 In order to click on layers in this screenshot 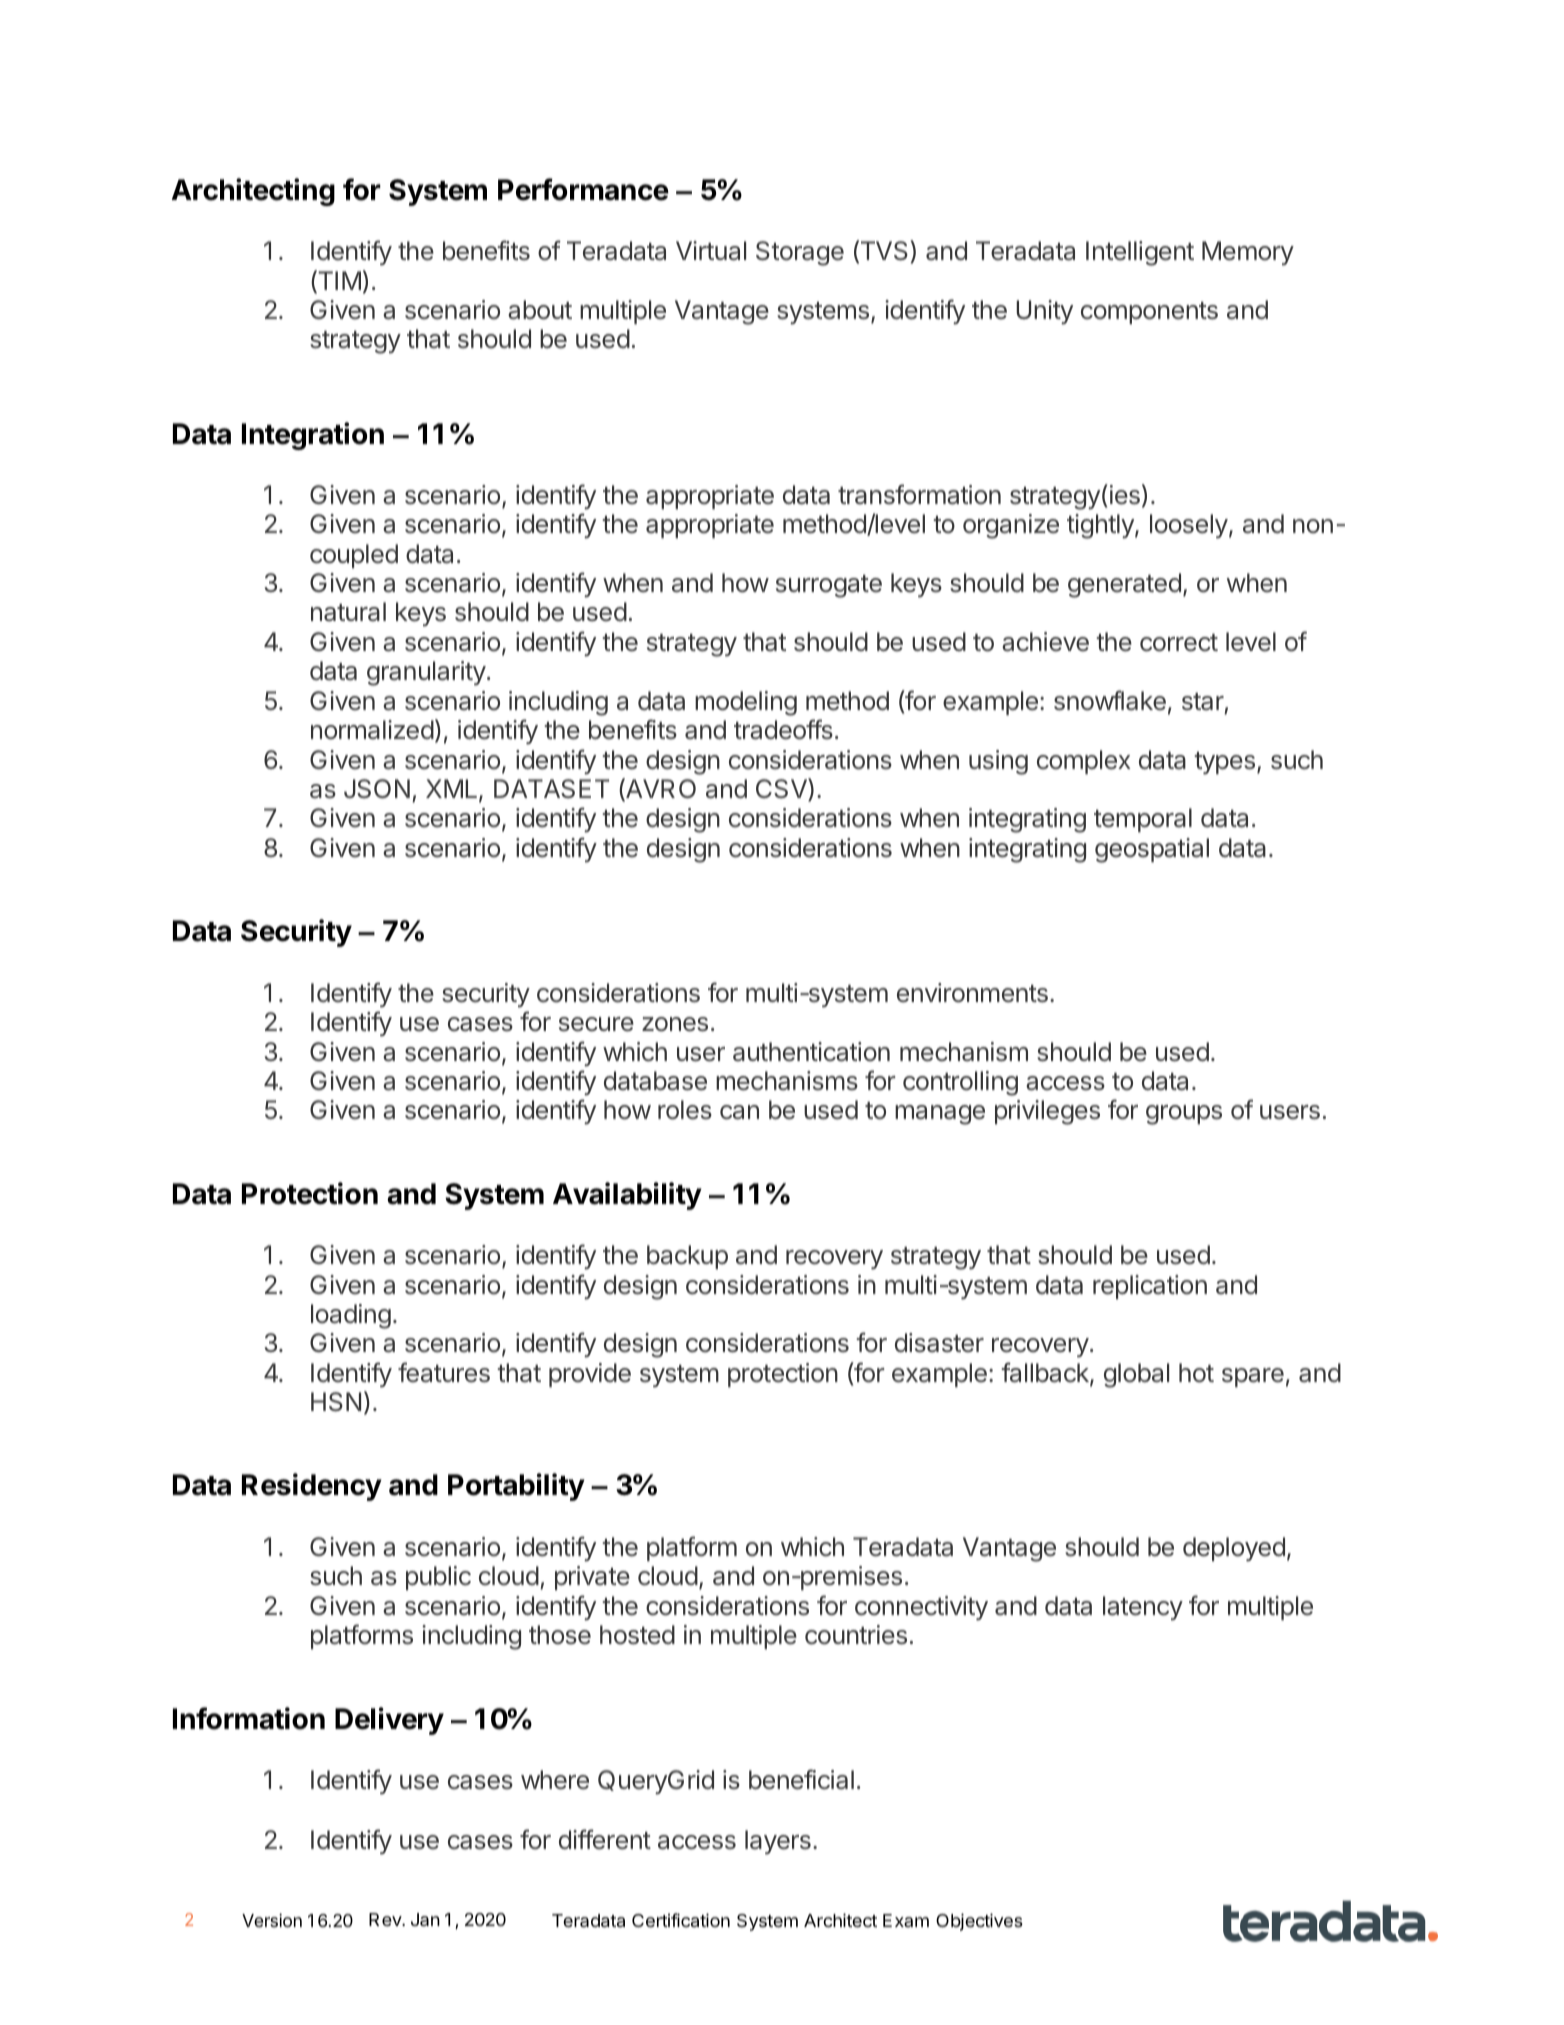, I will do `click(778, 1842)`.
